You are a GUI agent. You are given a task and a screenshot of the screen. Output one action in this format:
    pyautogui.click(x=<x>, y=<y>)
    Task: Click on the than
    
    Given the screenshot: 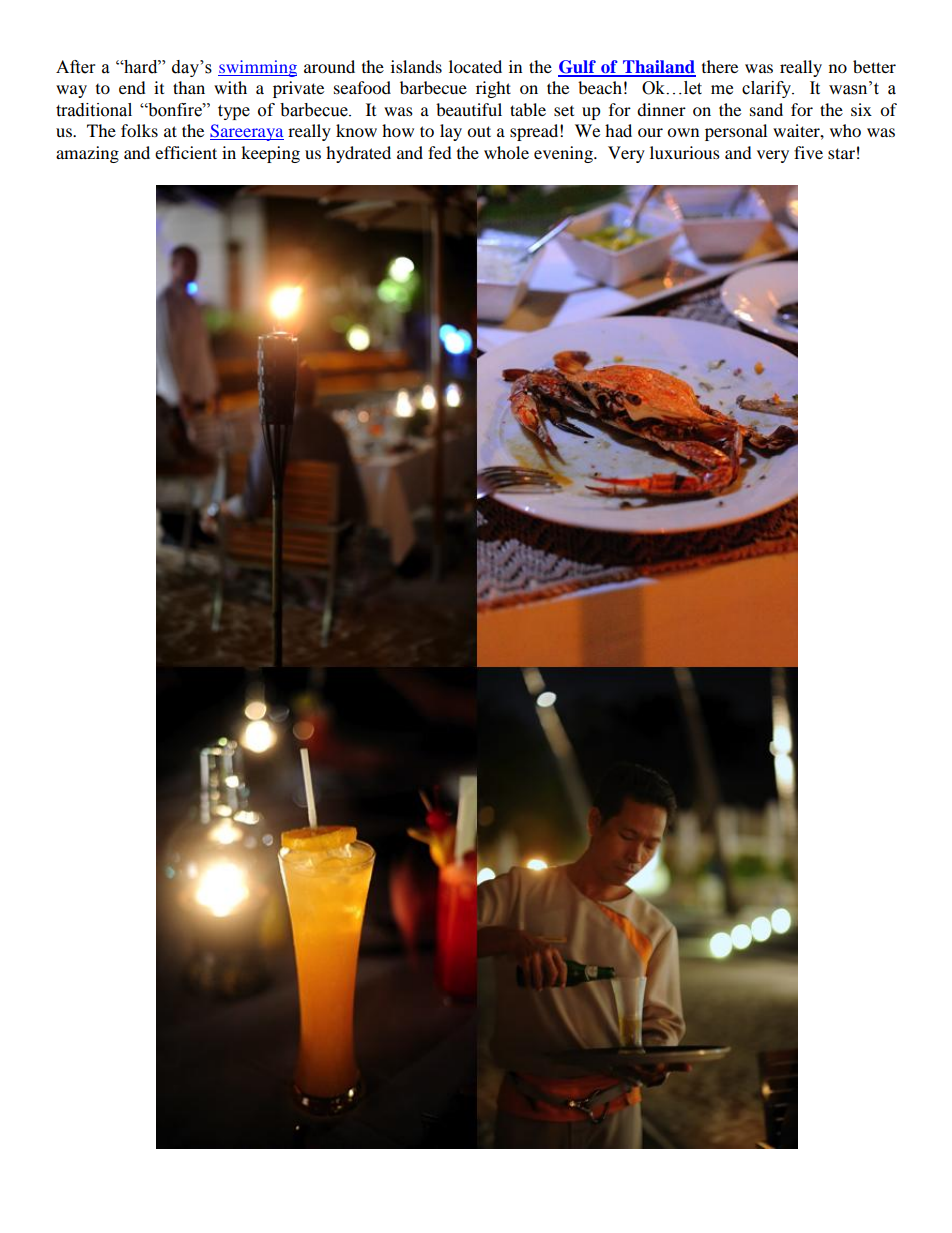 What is the action you would take?
    pyautogui.click(x=189, y=87)
